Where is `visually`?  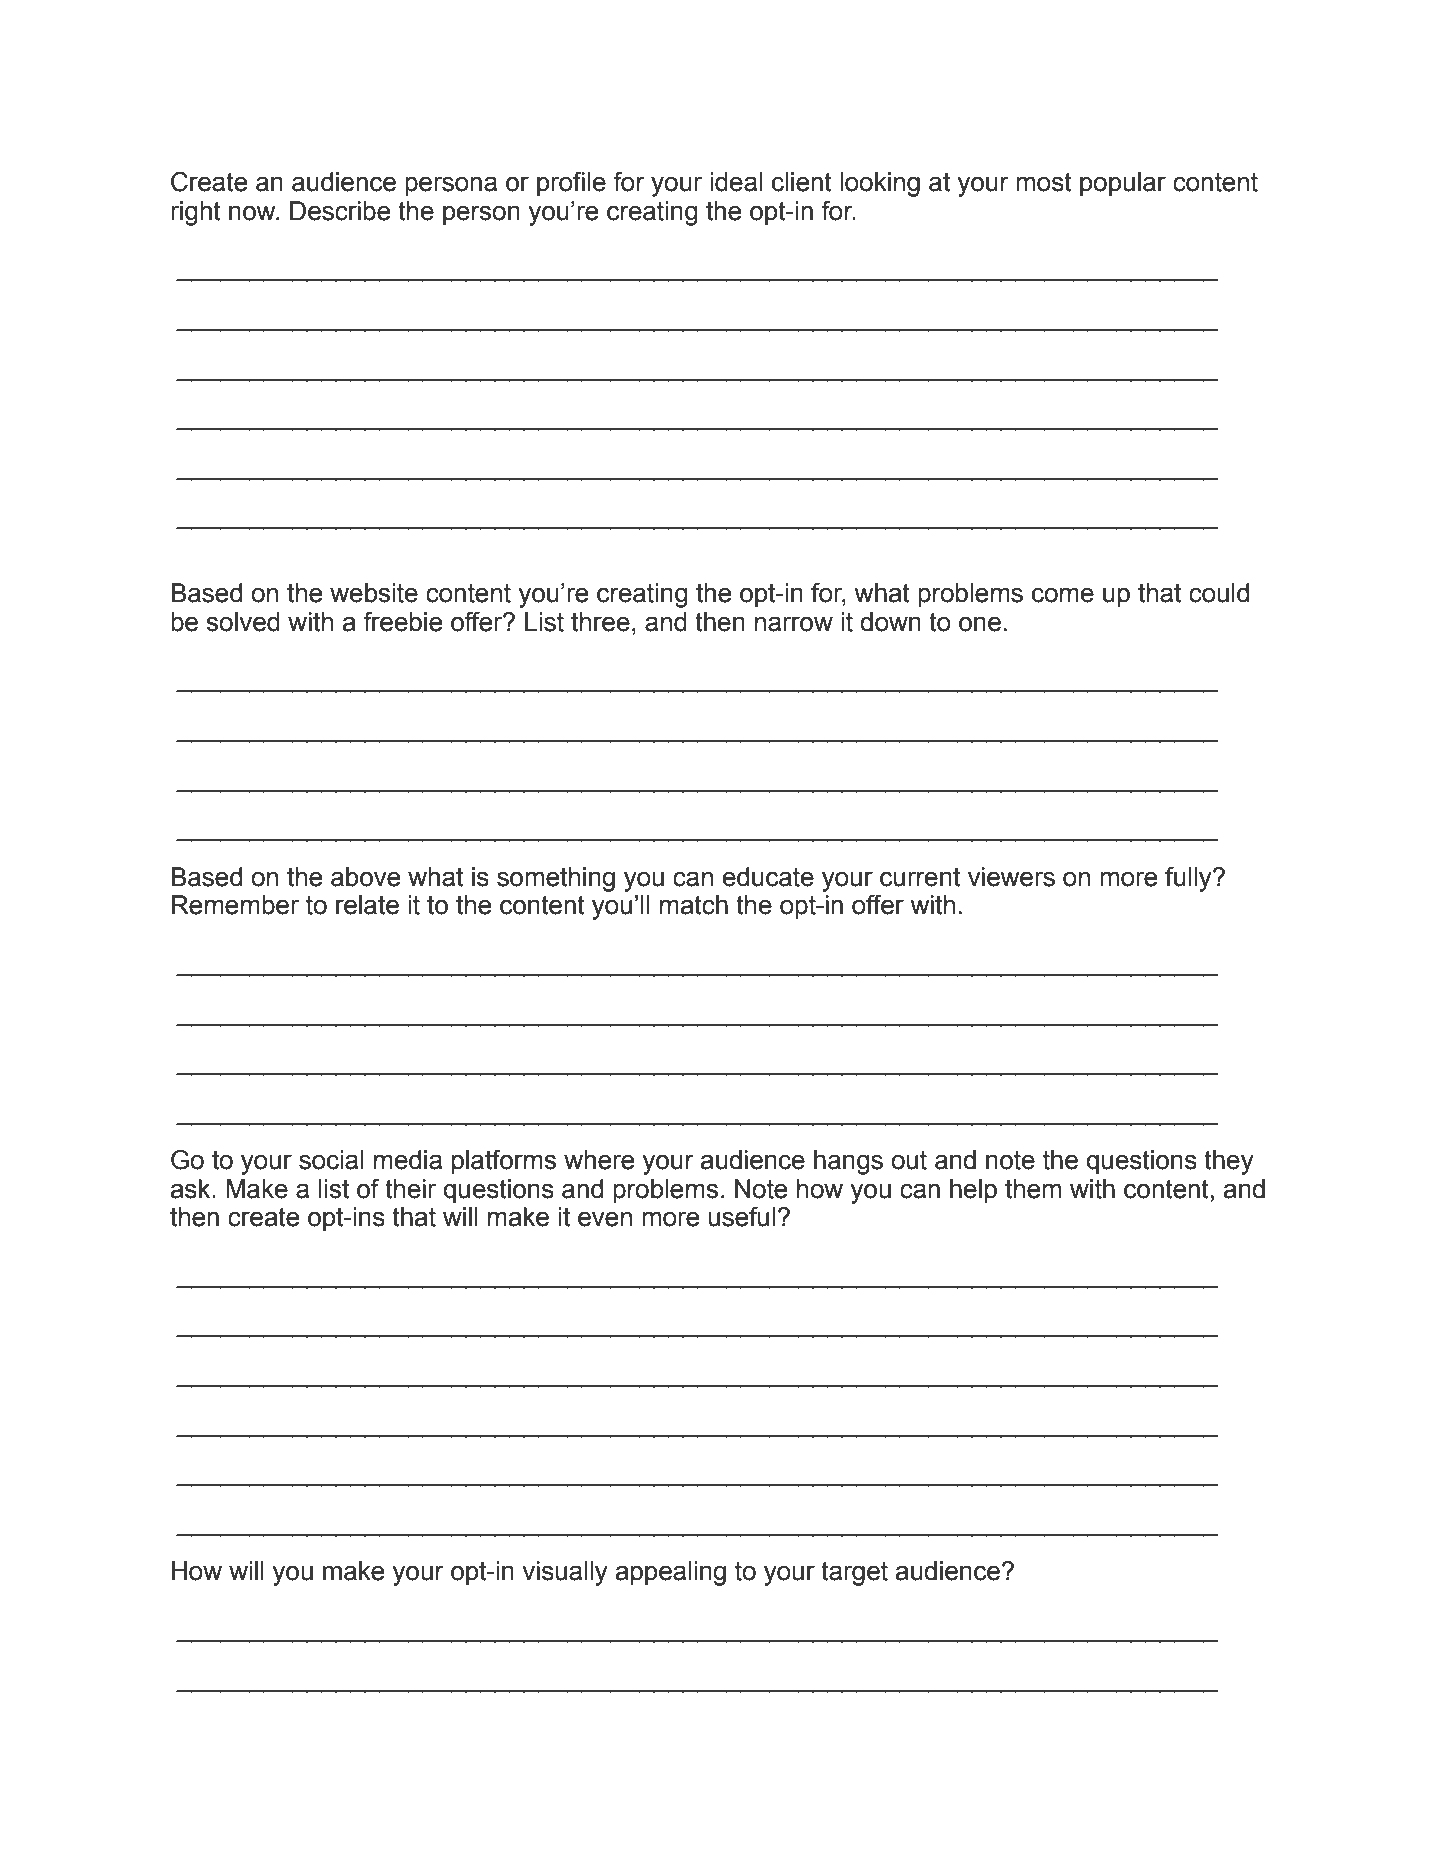
visually is located at coordinates (565, 1573).
